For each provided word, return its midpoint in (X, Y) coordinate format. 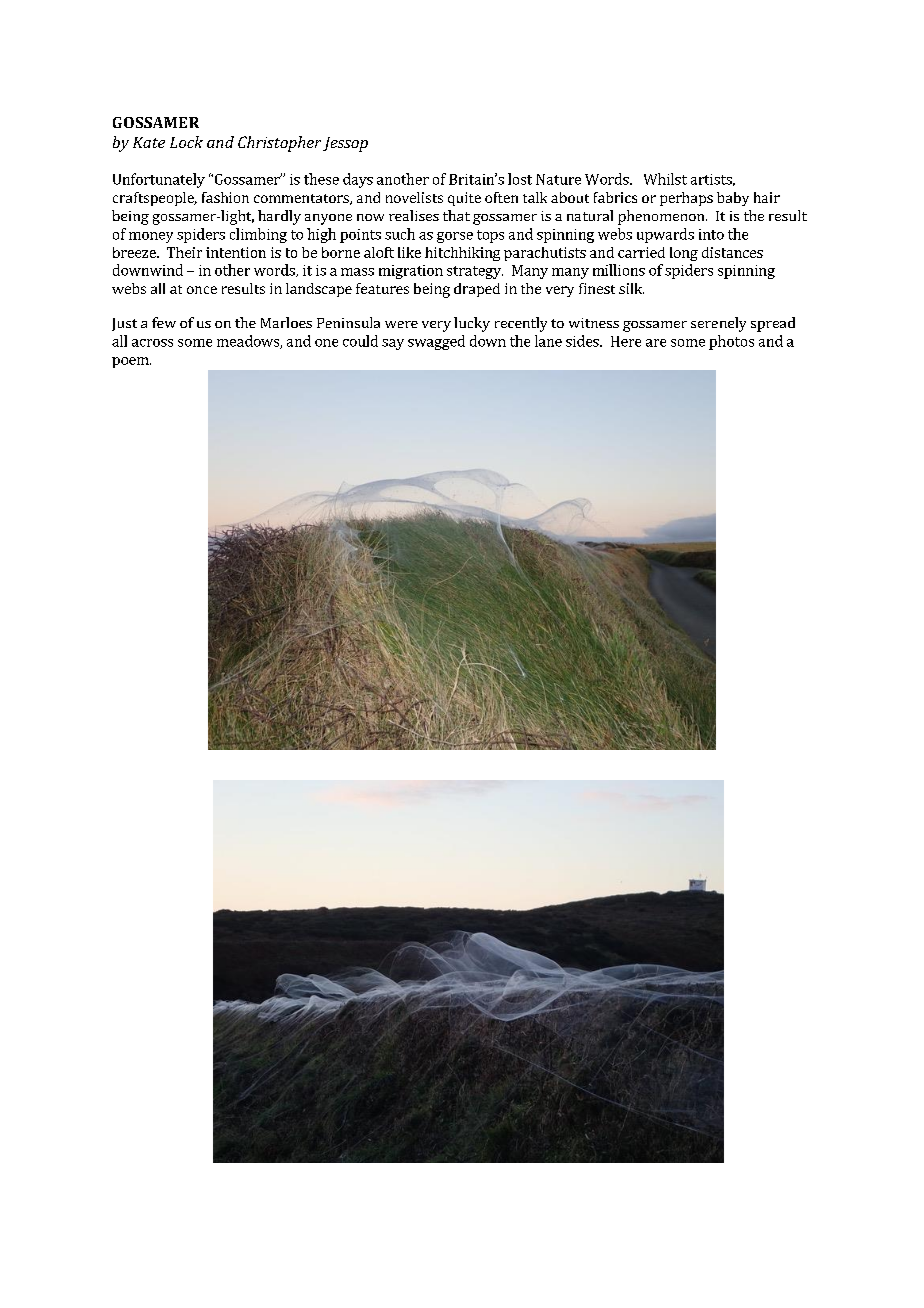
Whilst (665, 179)
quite (464, 199)
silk (631, 288)
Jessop (345, 144)
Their (184, 252)
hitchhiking (462, 254)
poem (131, 362)
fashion (225, 197)
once (202, 290)
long (684, 254)
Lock (186, 142)
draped (477, 290)
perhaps (686, 199)
